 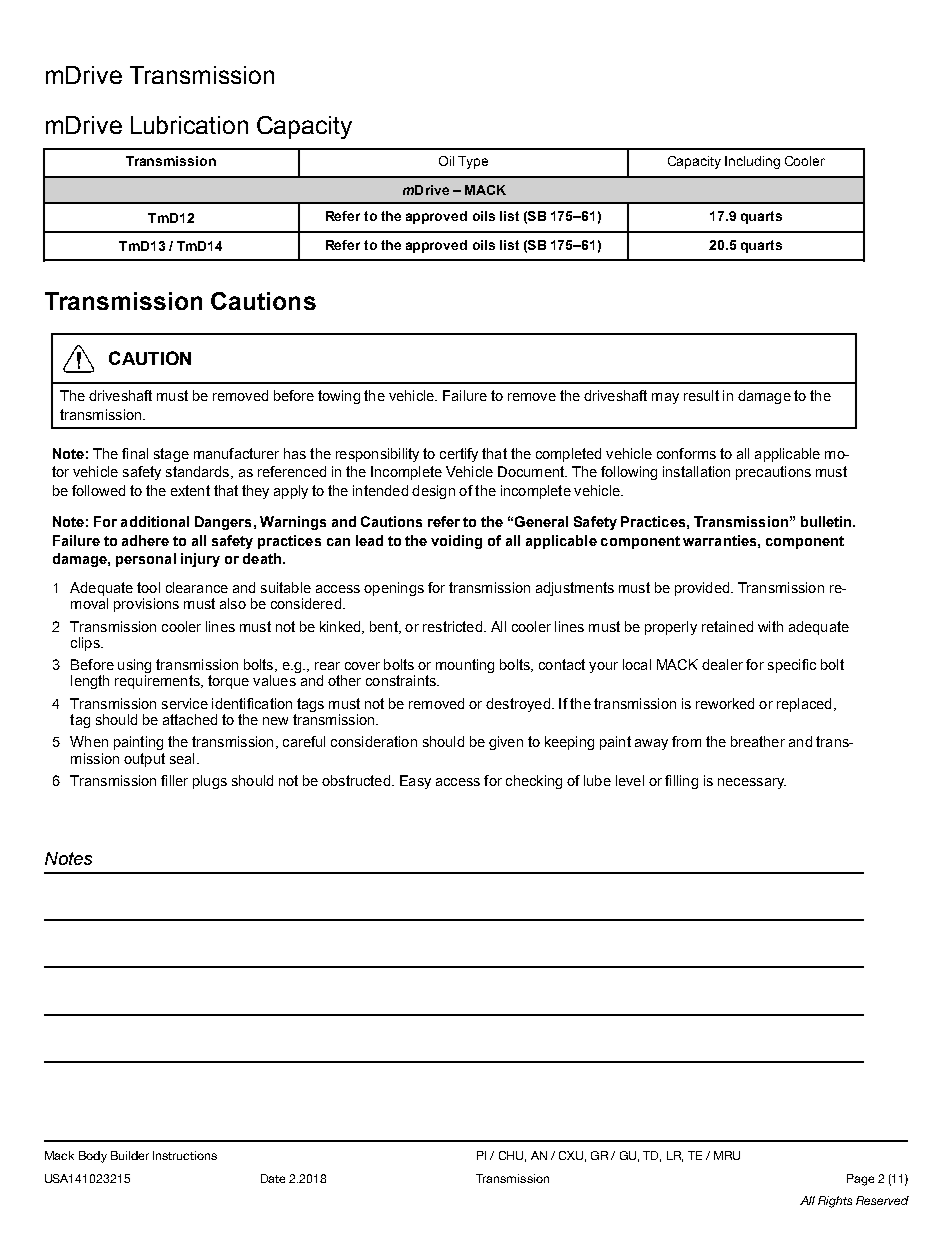 I want to click on Lubrication, so click(x=189, y=125).
